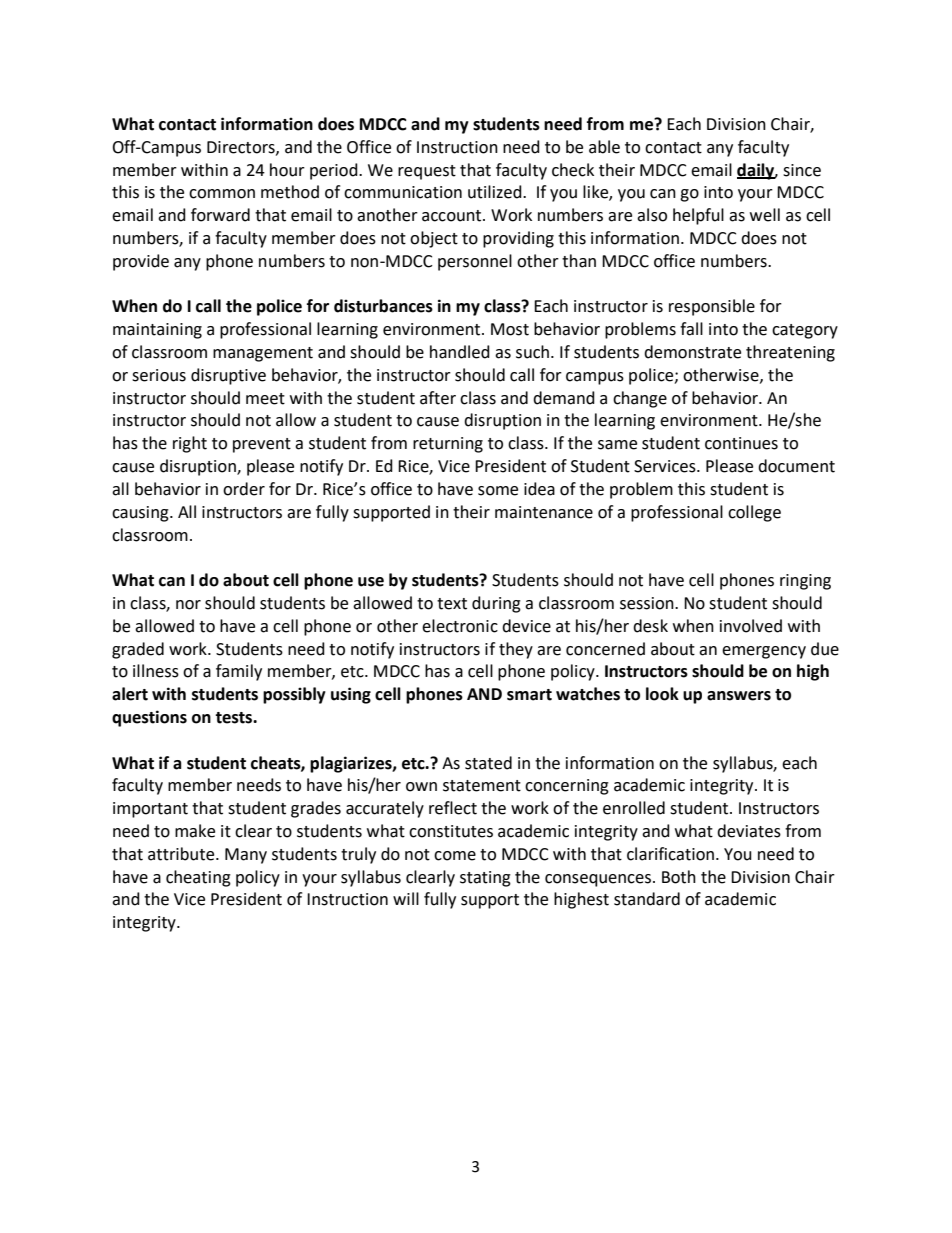 The image size is (952, 1233). I want to click on since, so click(802, 170).
